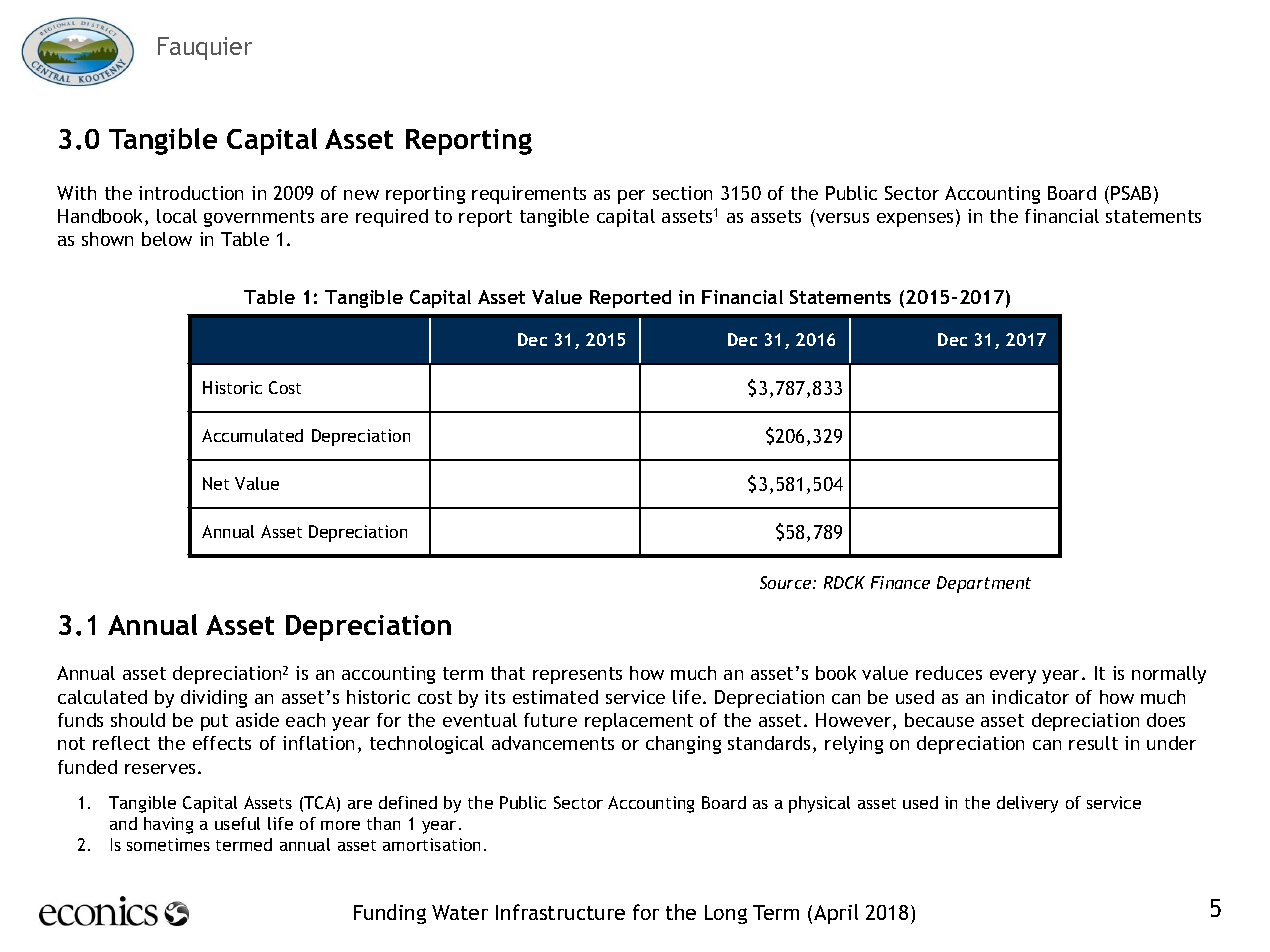 Image resolution: width=1270 pixels, height=952 pixels. I want to click on Infrastructure, so click(560, 912).
